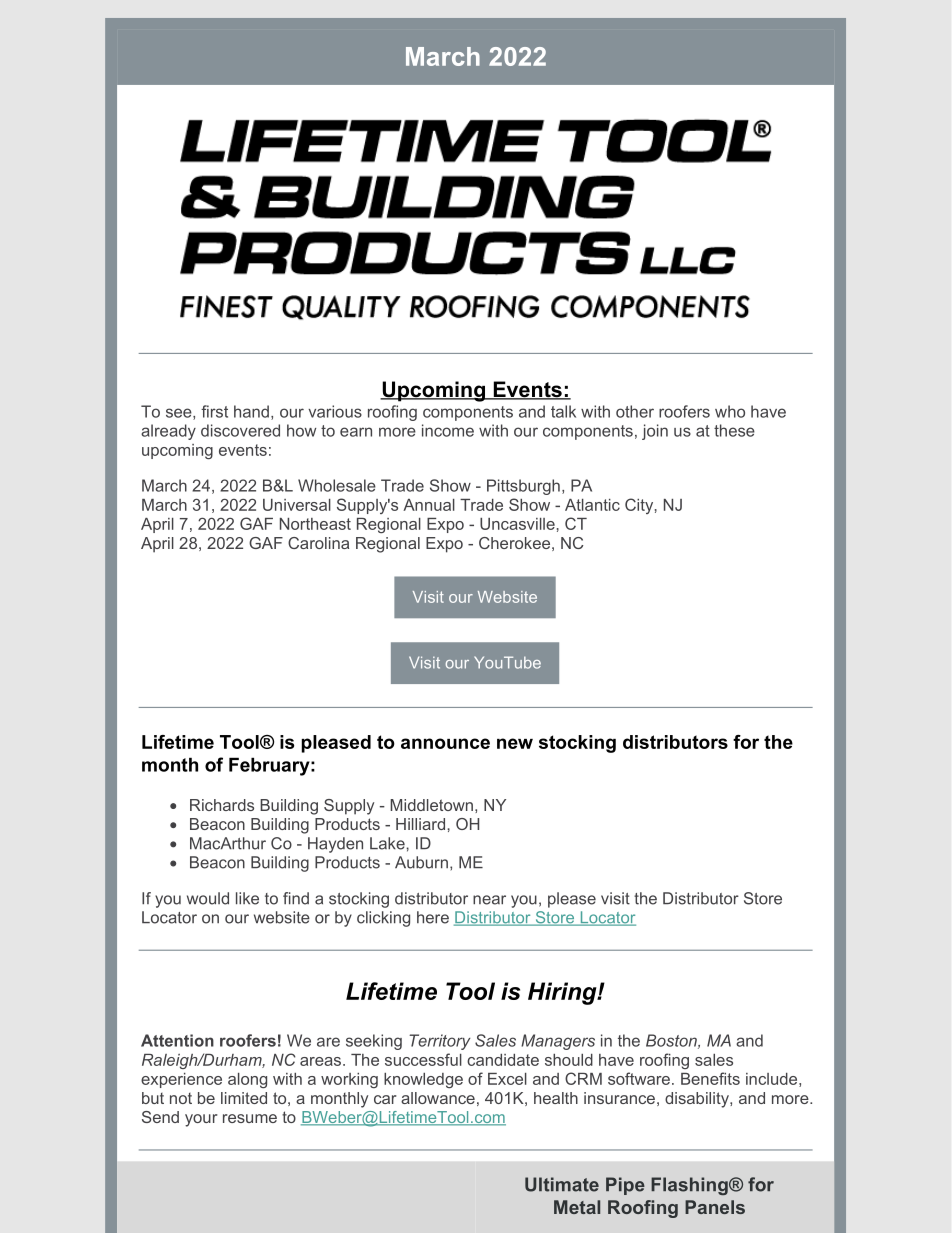 The width and height of the image is (952, 1233). I want to click on join, so click(655, 432).
